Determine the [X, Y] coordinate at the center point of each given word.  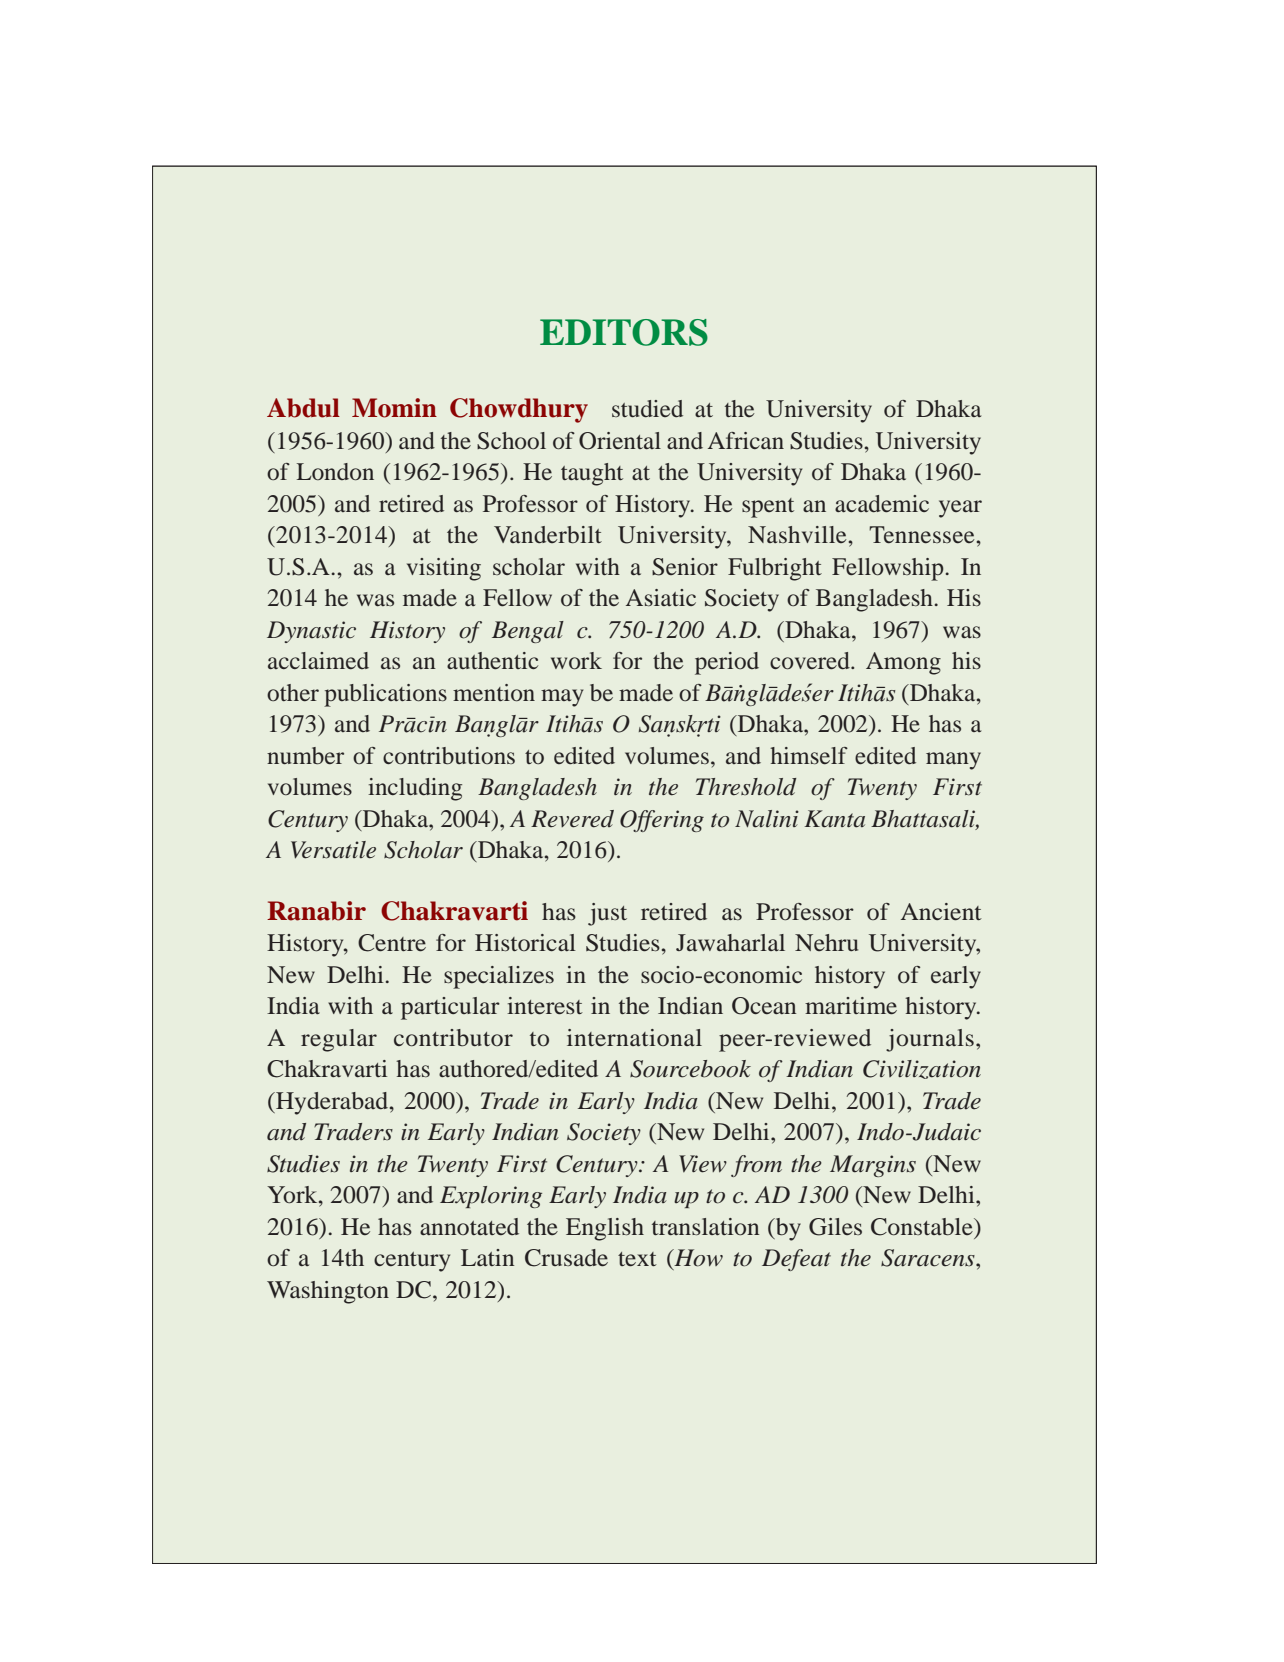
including [415, 789]
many [953, 761]
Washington [328, 1292]
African [746, 440]
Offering [662, 821]
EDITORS [624, 332]
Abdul [303, 408]
